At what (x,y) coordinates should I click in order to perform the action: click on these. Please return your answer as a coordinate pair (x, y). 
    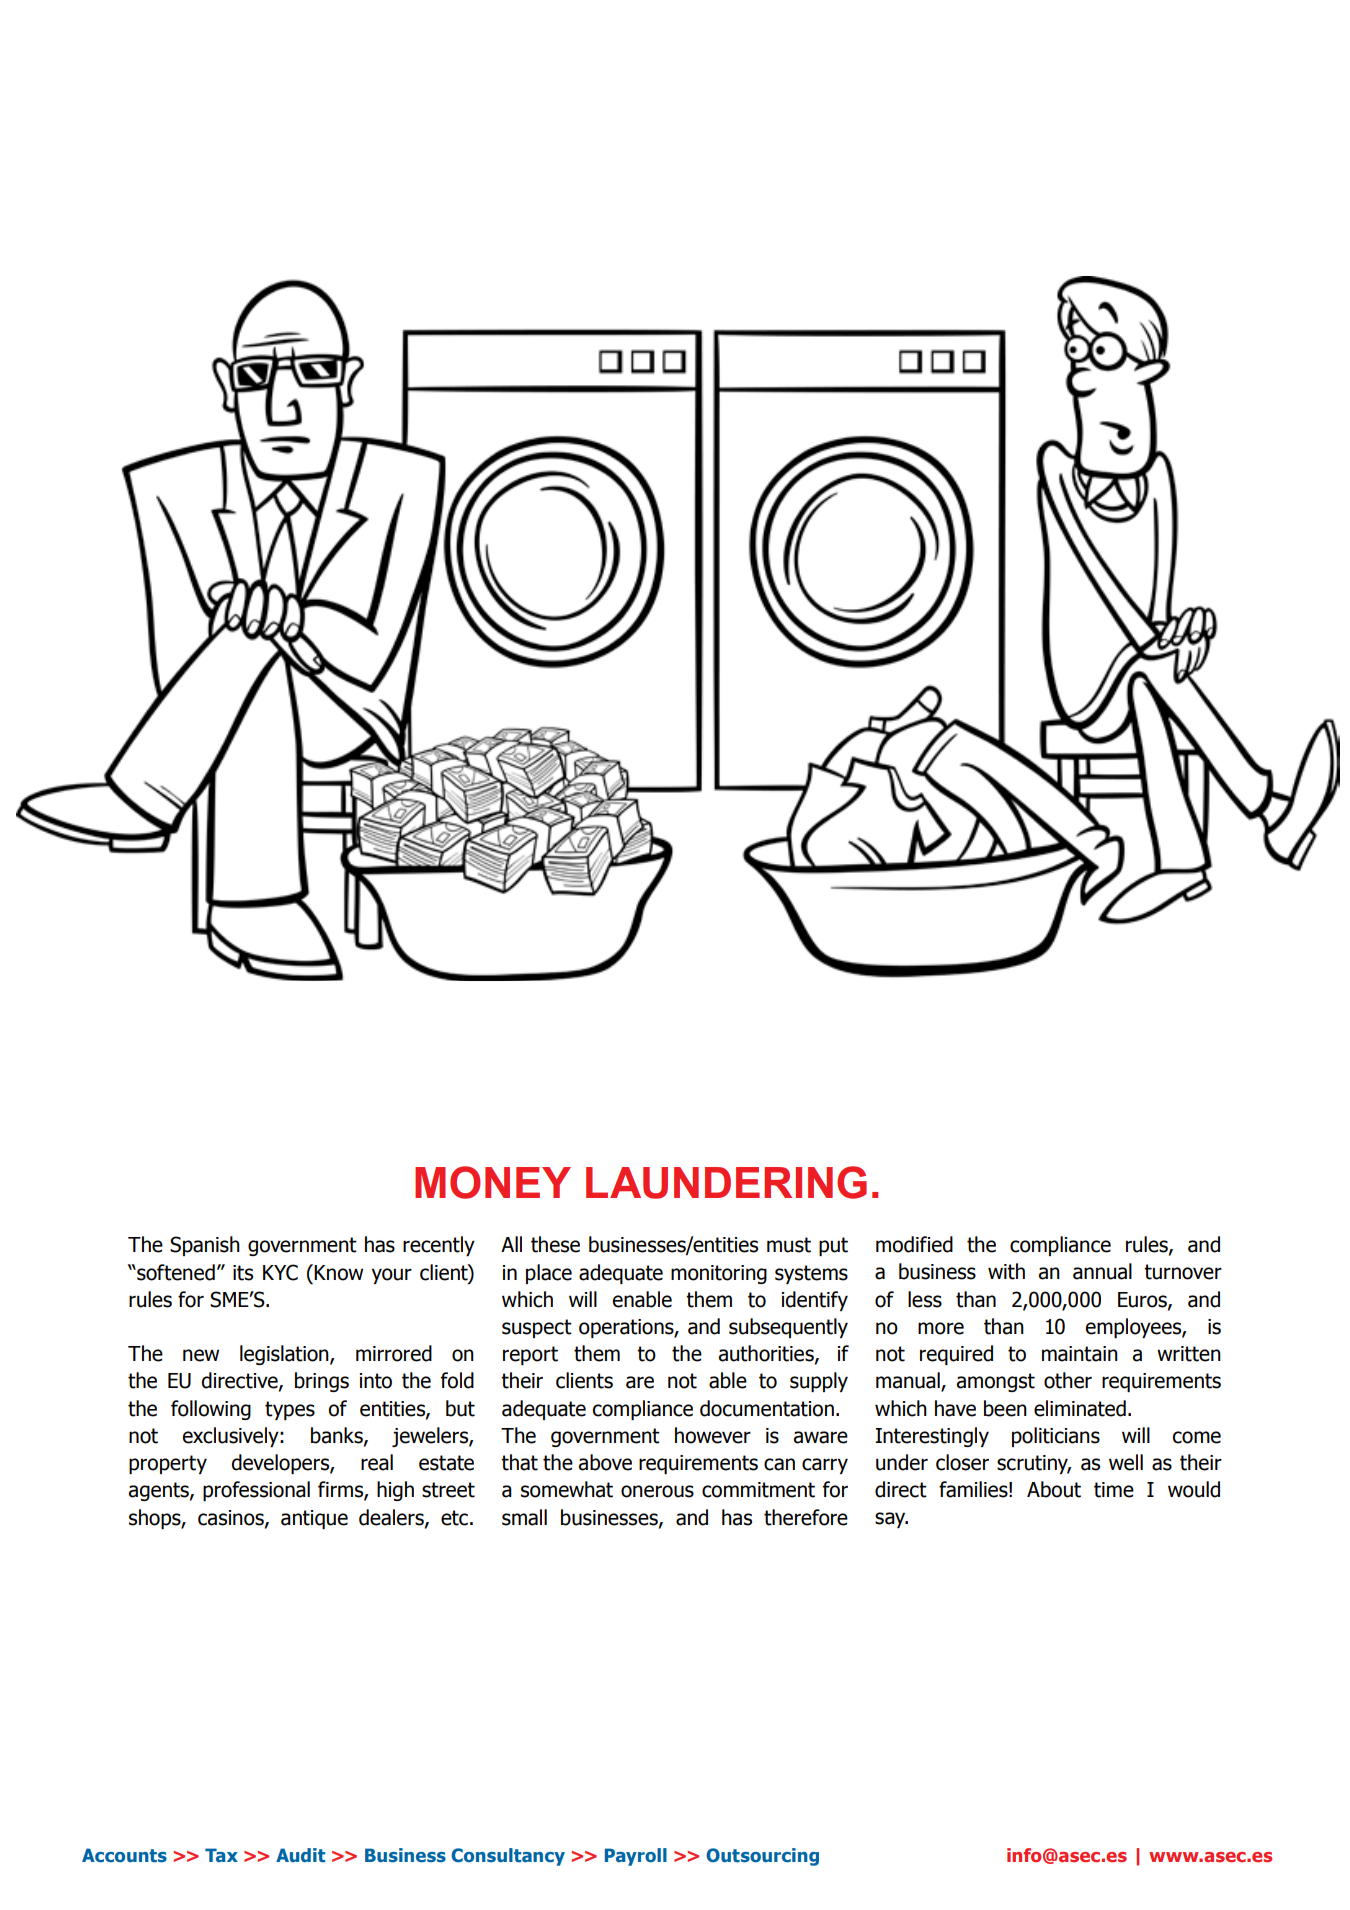
    Looking at the image, I should click on (555, 1244).
